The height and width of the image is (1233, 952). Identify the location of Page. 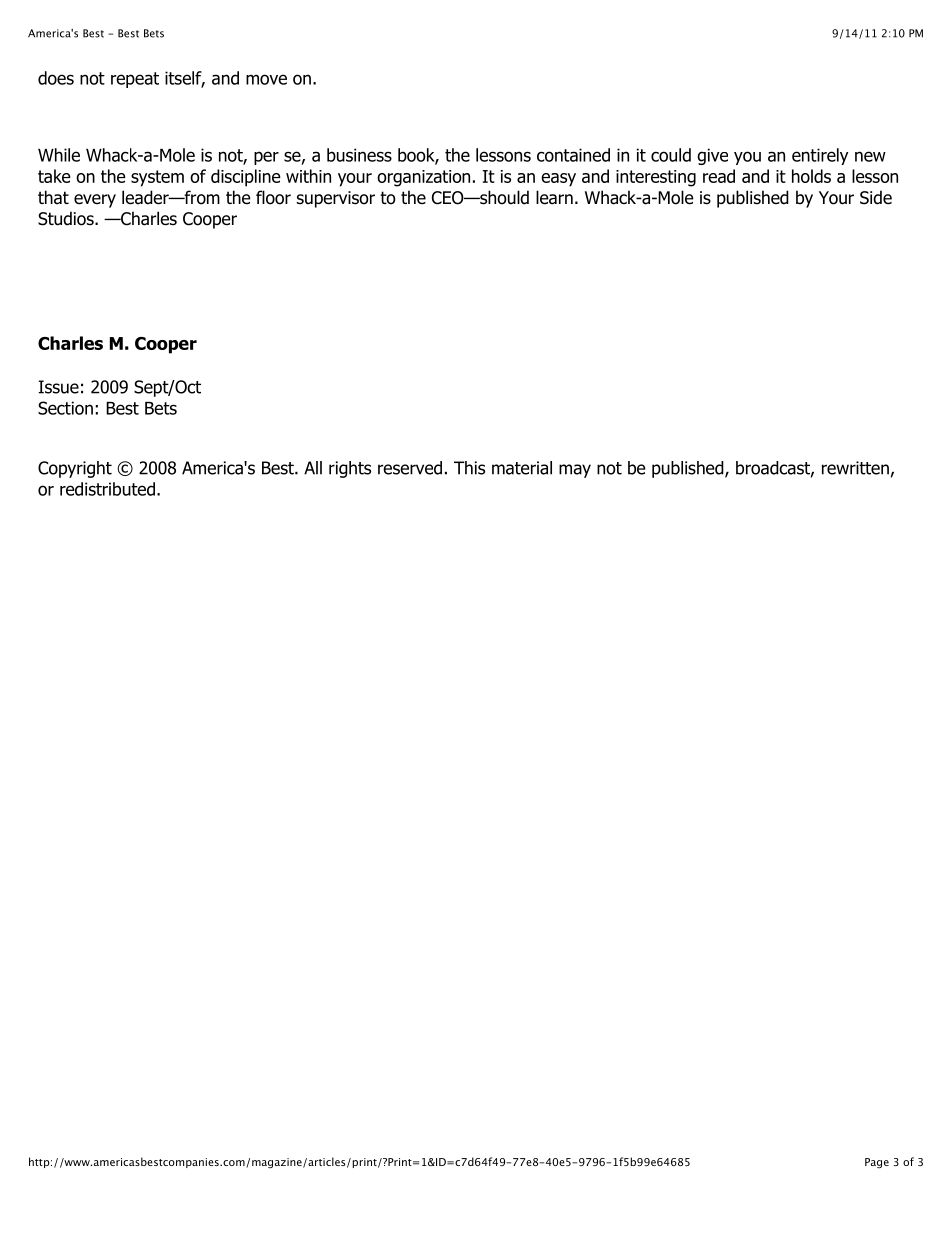
(877, 1163).
